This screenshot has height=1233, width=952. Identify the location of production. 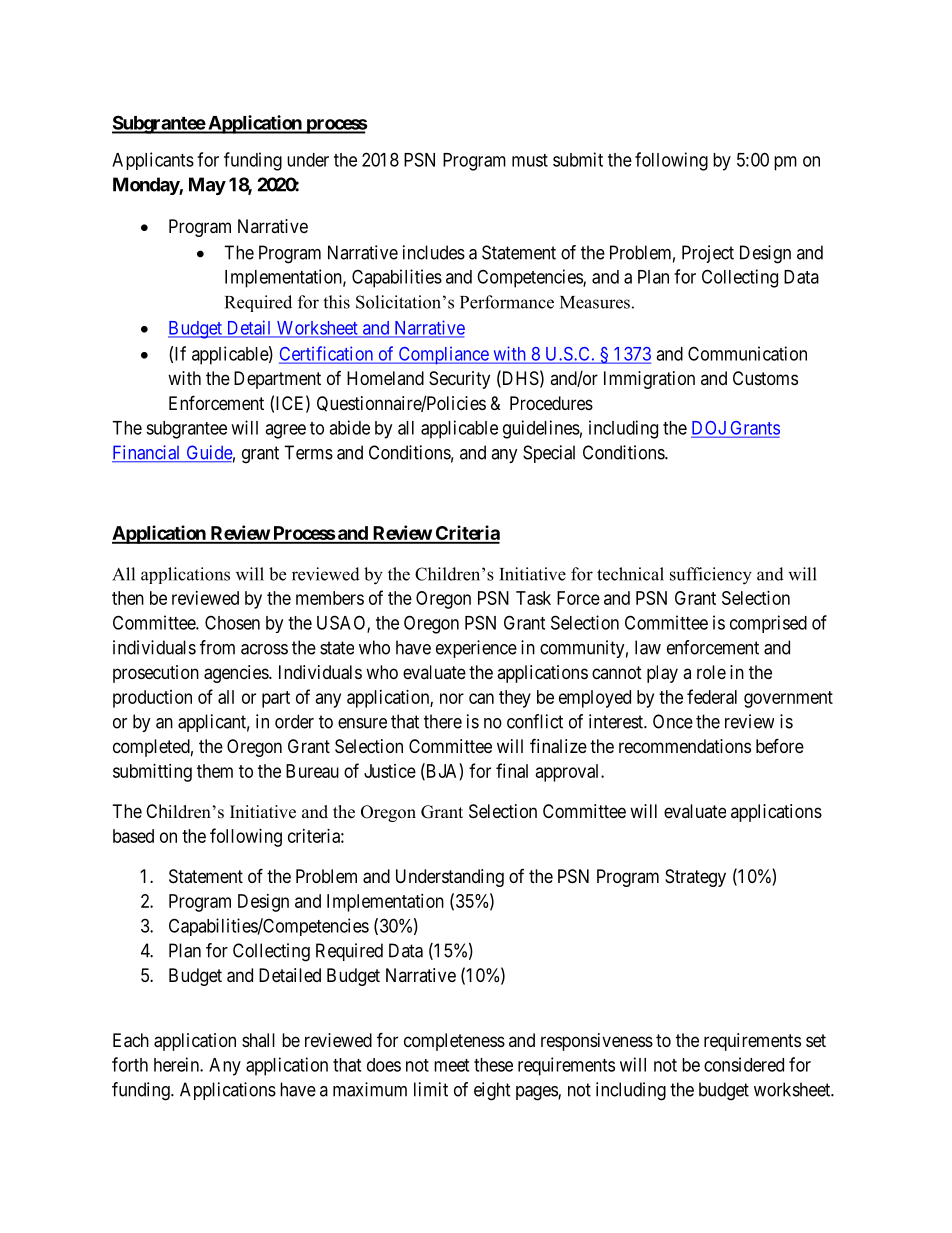
(152, 699).
